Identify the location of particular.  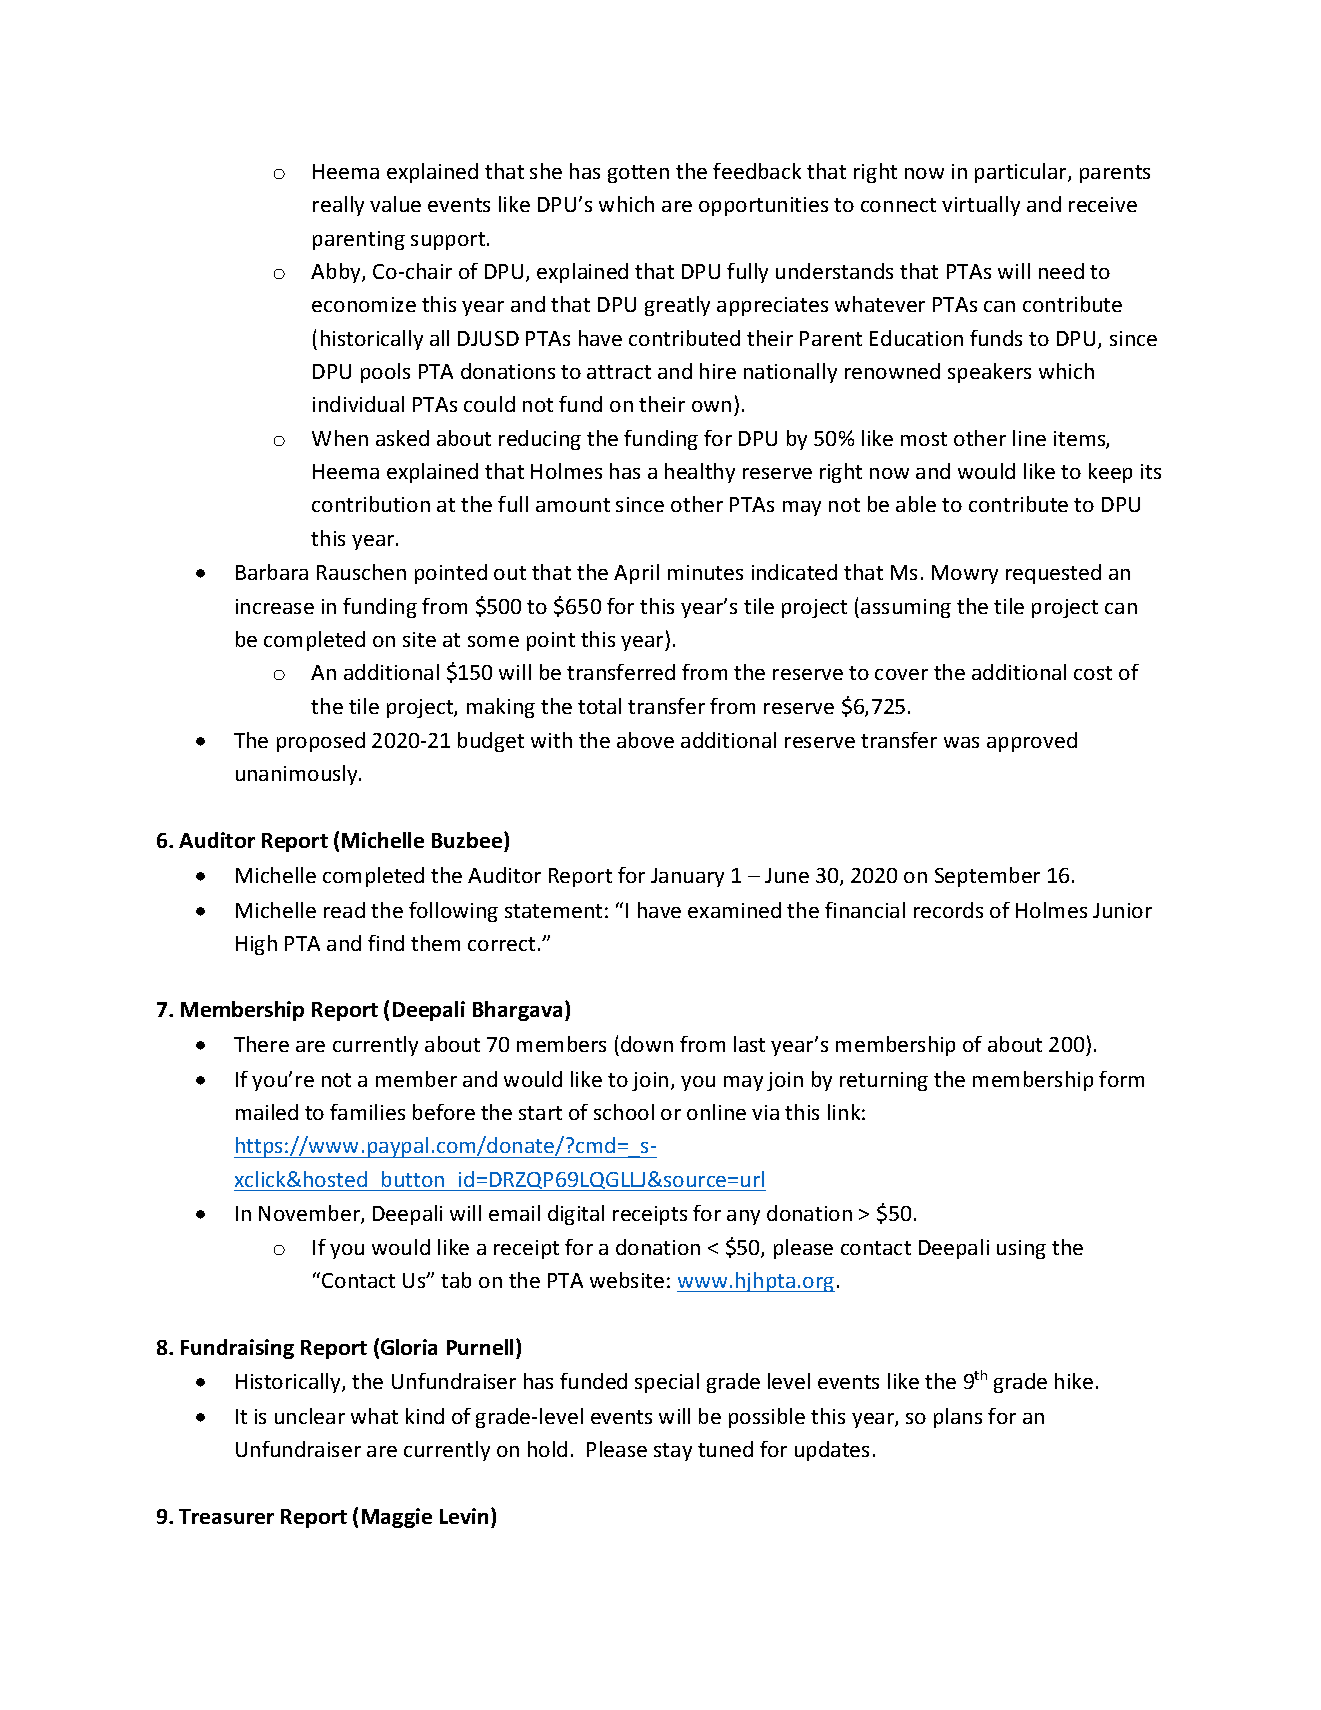
(1022, 173).
